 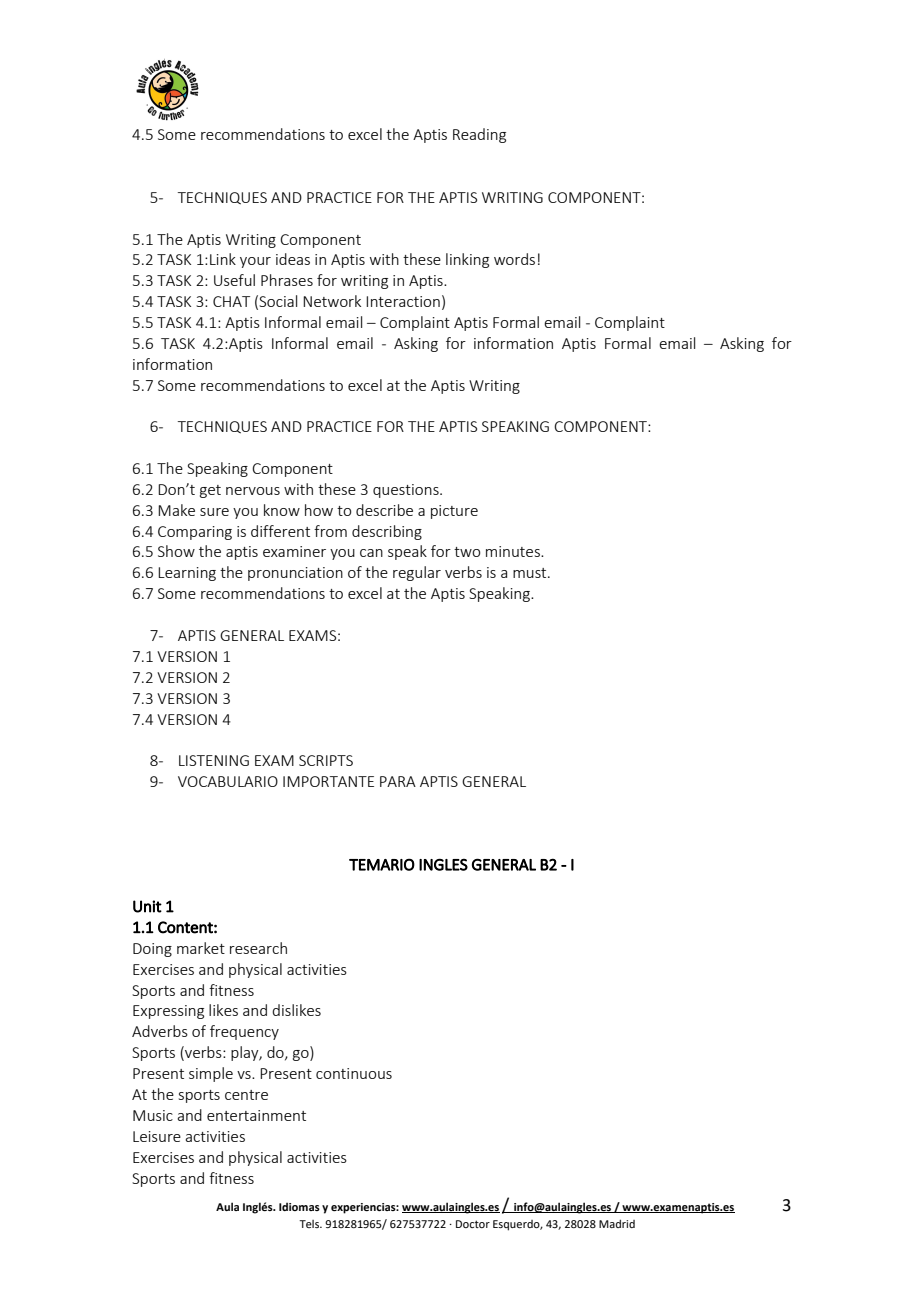 What do you see at coordinates (531, 573) in the screenshot?
I see `must` at bounding box center [531, 573].
